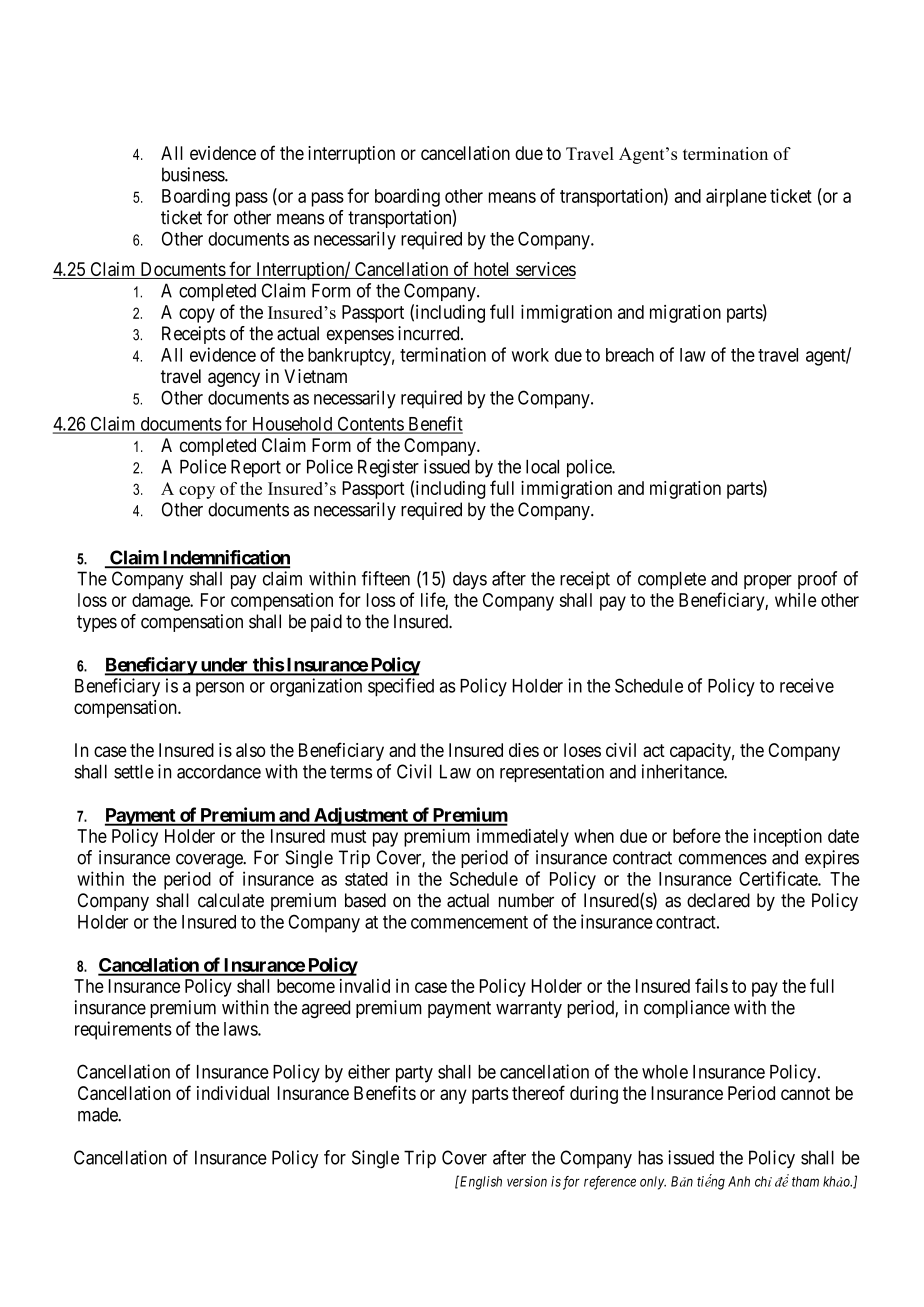 Image resolution: width=924 pixels, height=1307 pixels. I want to click on commencement, so click(469, 922).
